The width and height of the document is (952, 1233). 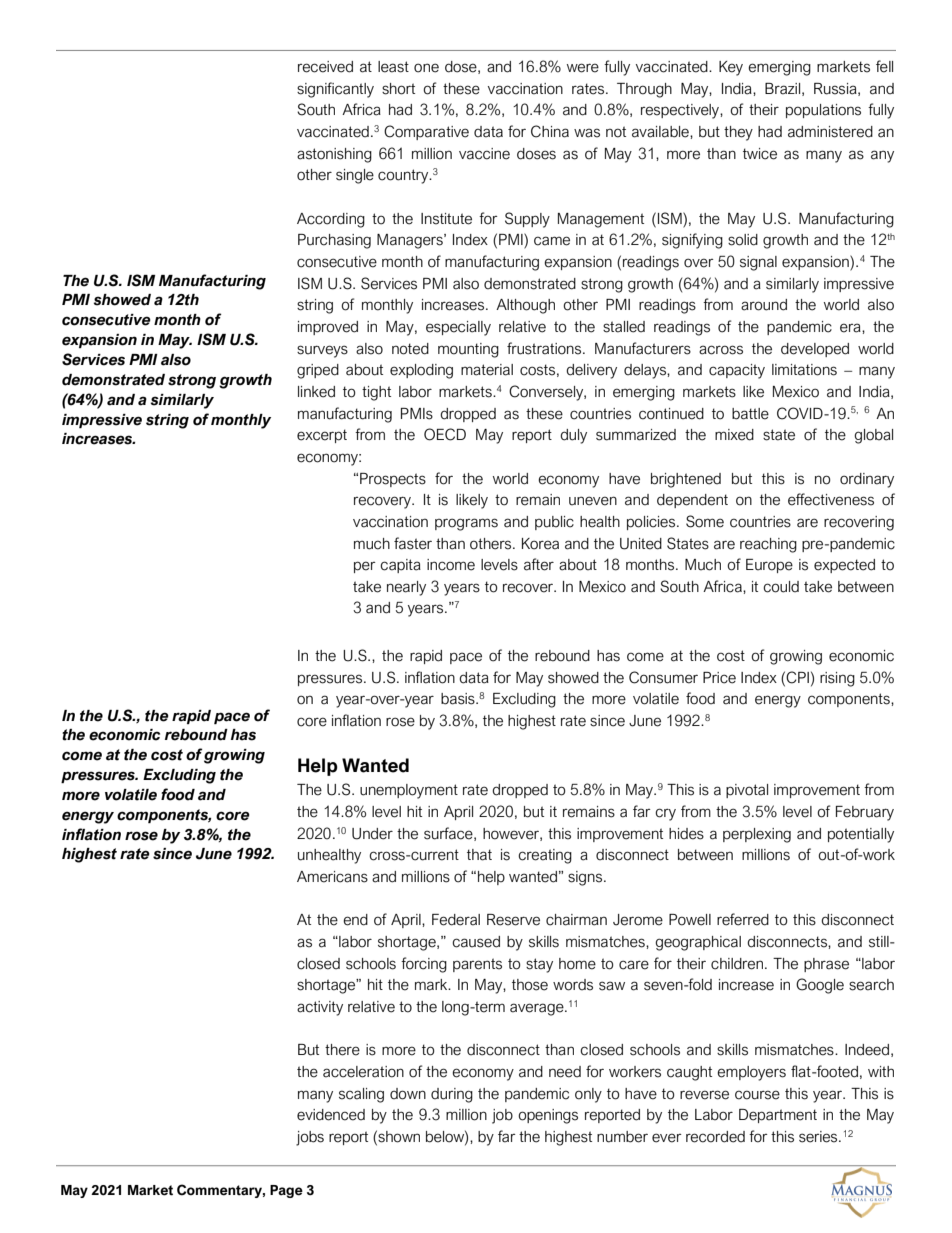 I want to click on after, so click(x=539, y=564).
